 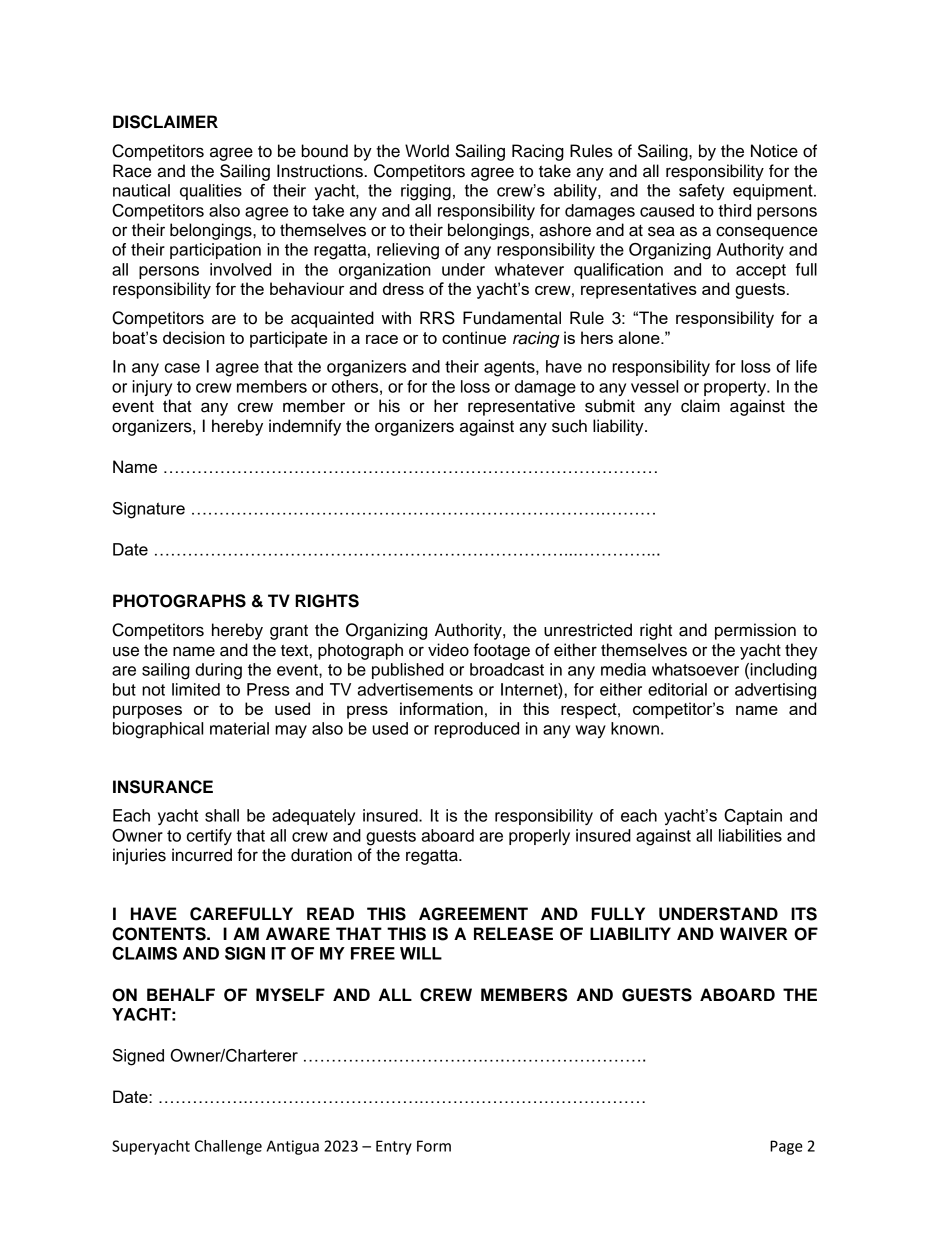 I want to click on permission, so click(x=755, y=631).
